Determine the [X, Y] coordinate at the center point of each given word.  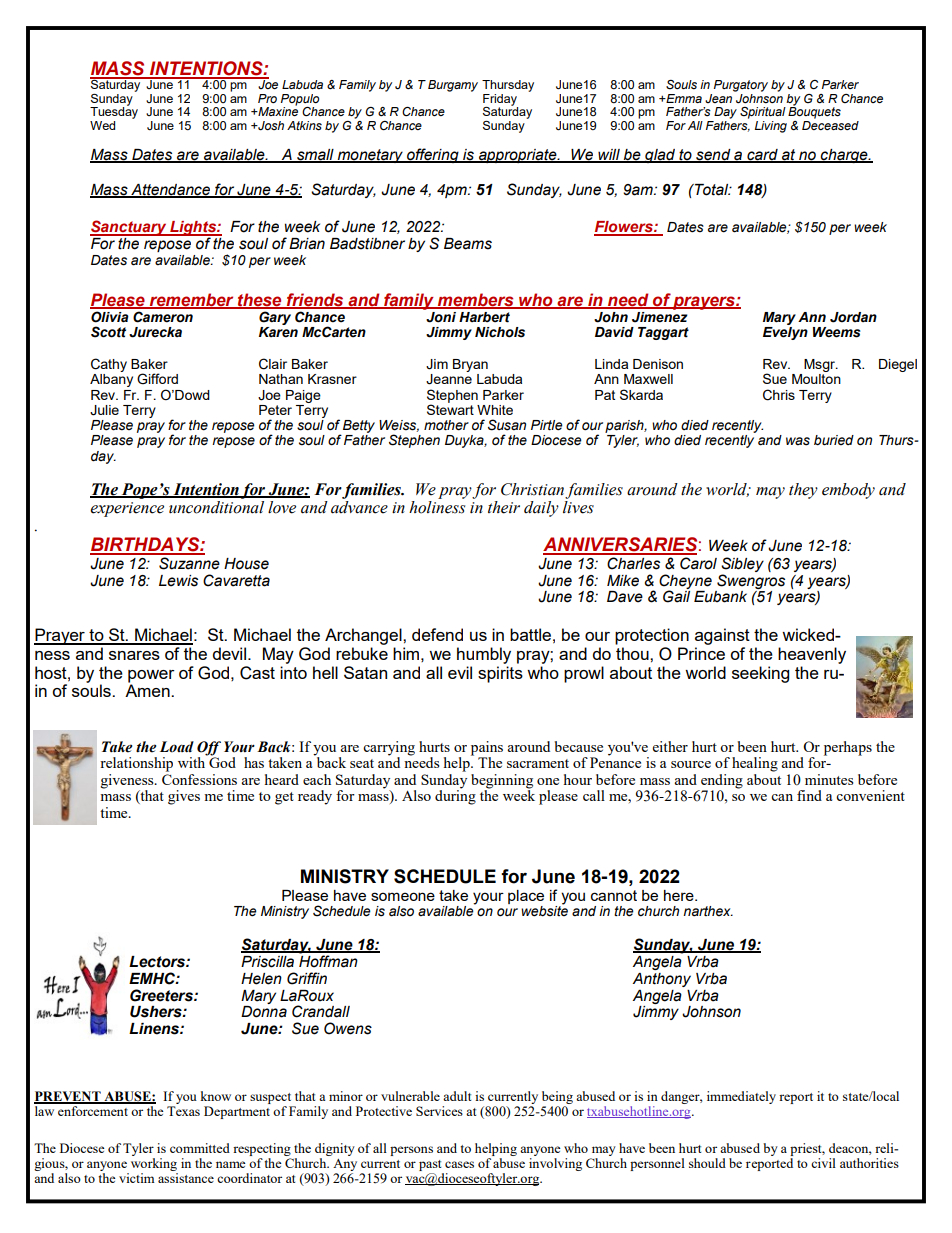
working [154, 1163]
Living [771, 127]
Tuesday [114, 113]
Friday [500, 101]
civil [823, 1163]
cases [459, 1164]
